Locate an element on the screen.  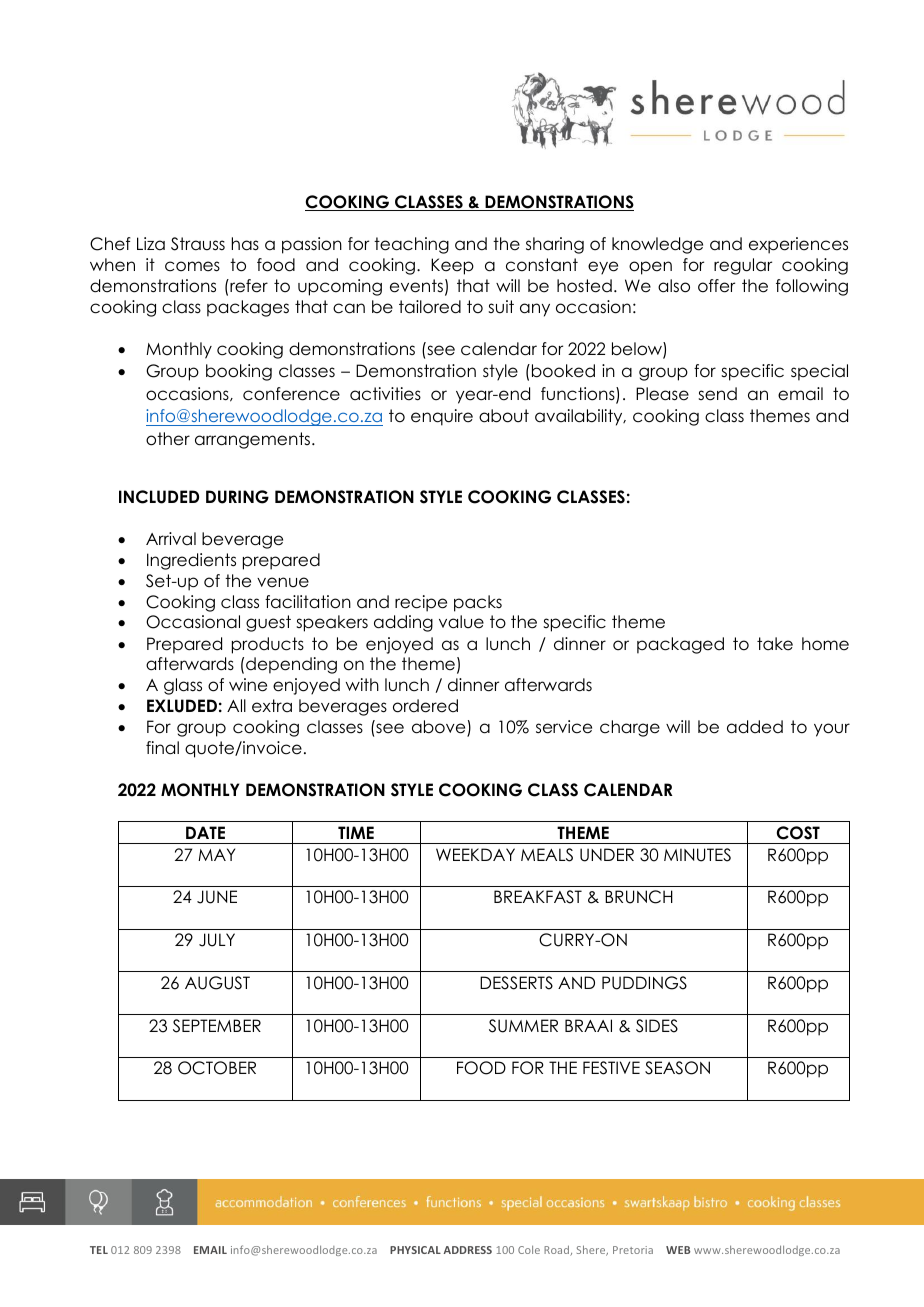
SEPTEMBER is located at coordinates (217, 1026).
